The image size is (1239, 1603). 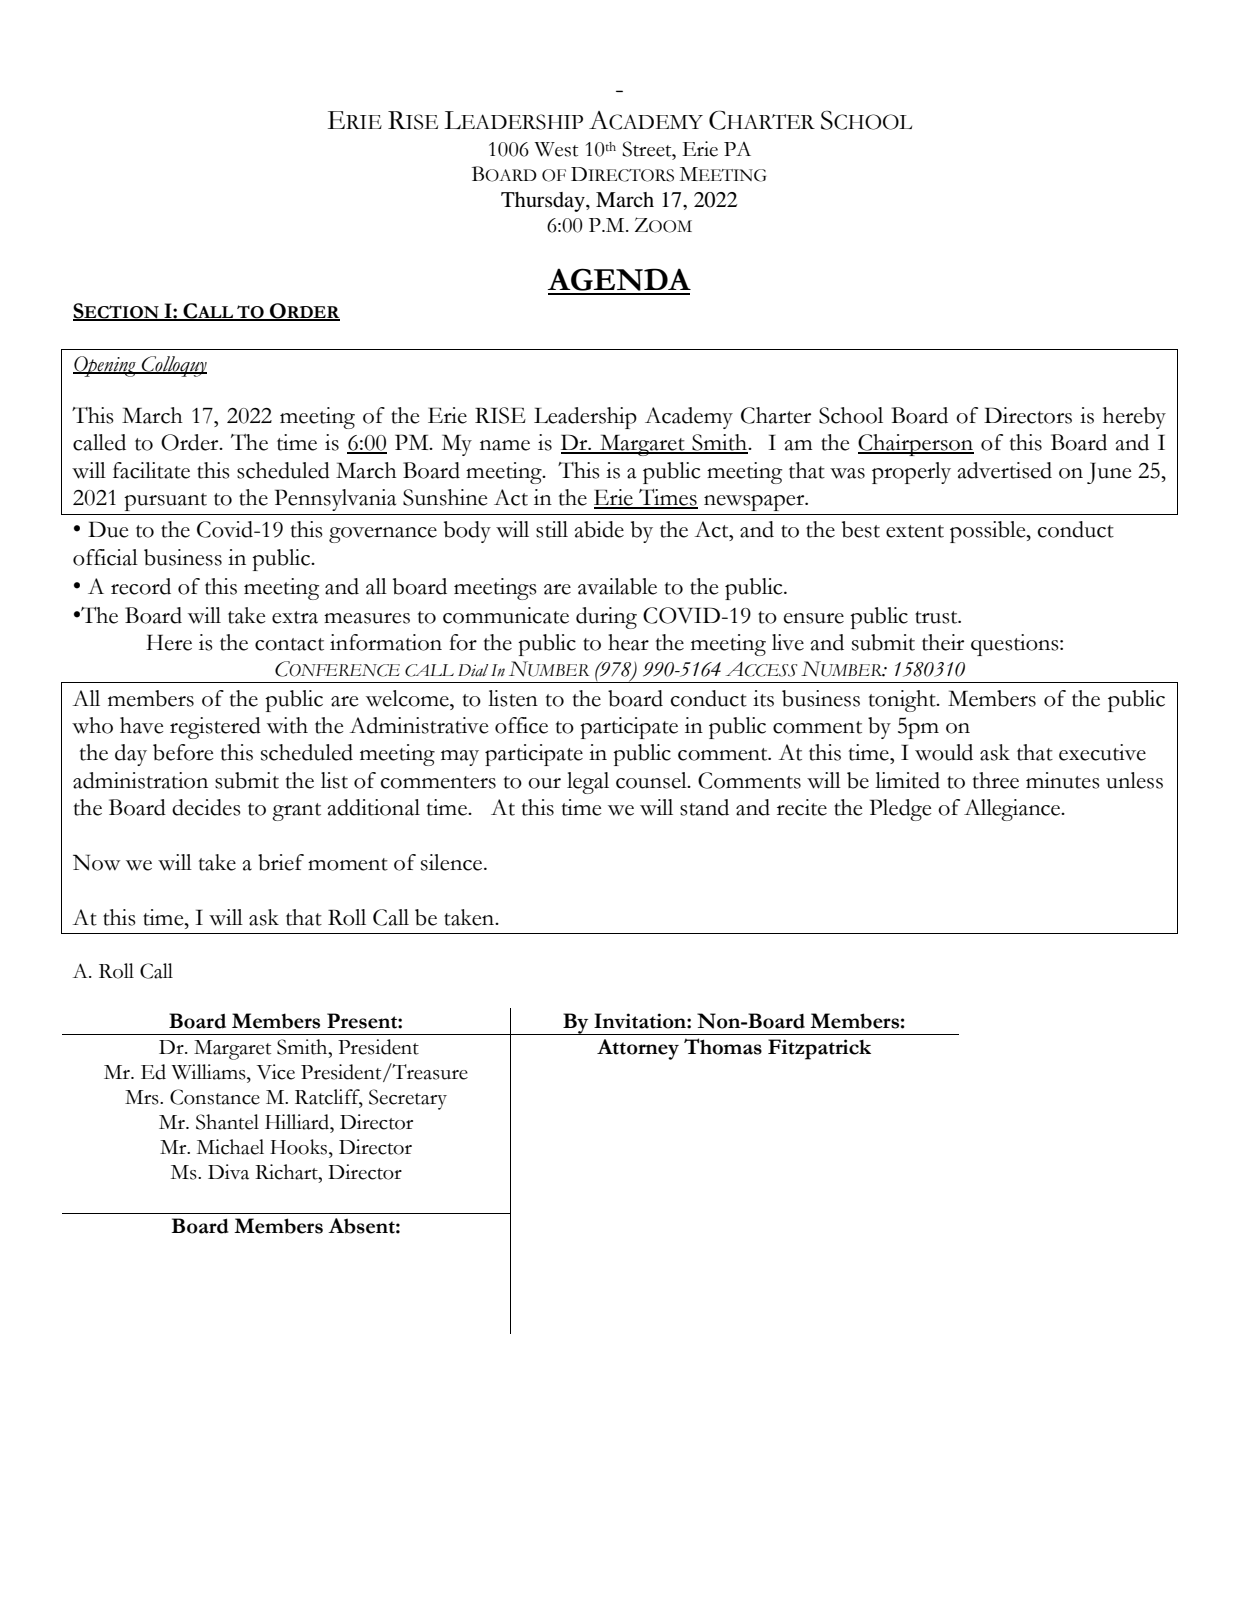 I want to click on Attorney, so click(x=638, y=1049).
